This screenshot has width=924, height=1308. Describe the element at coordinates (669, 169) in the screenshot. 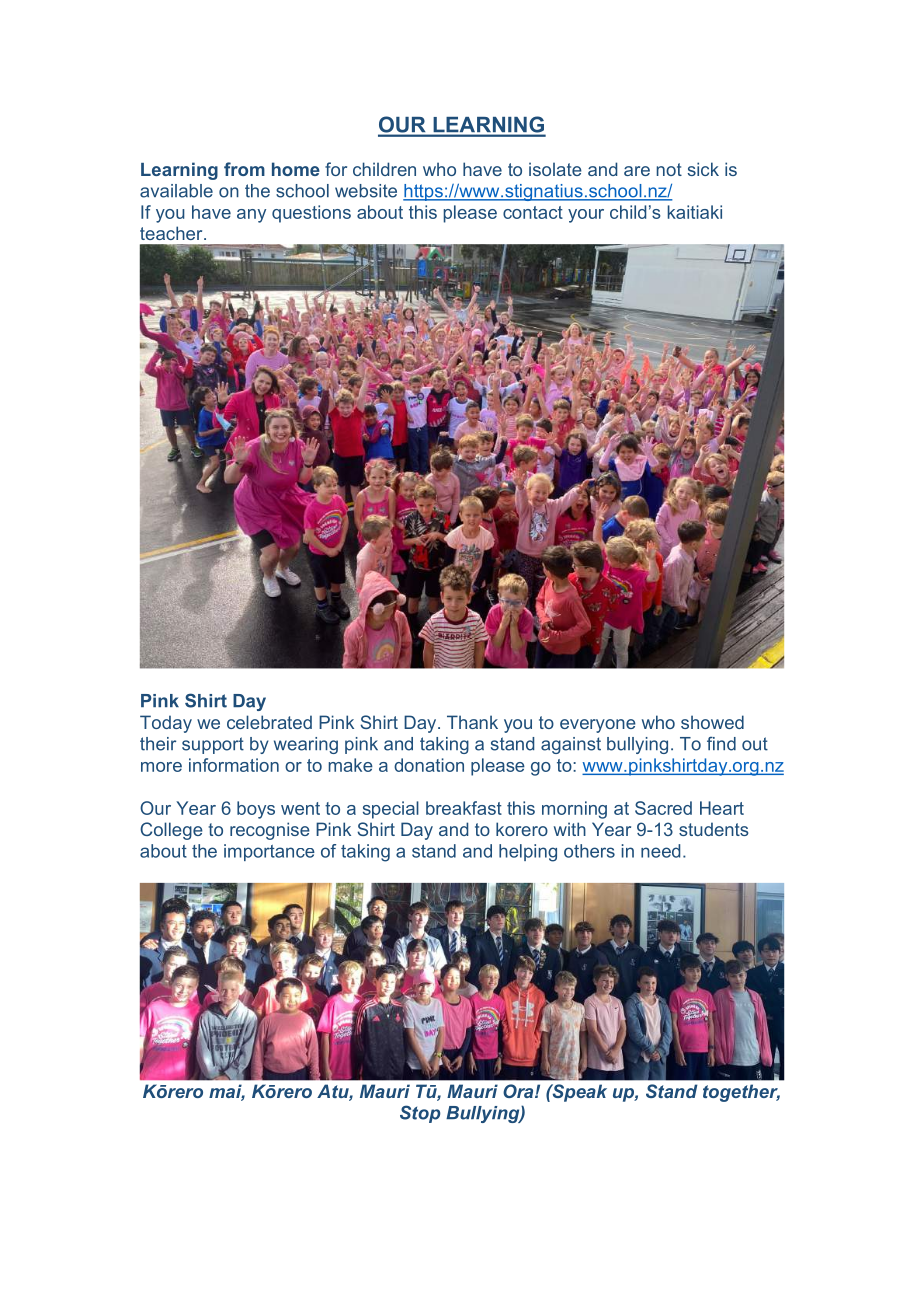

I see `not` at that location.
